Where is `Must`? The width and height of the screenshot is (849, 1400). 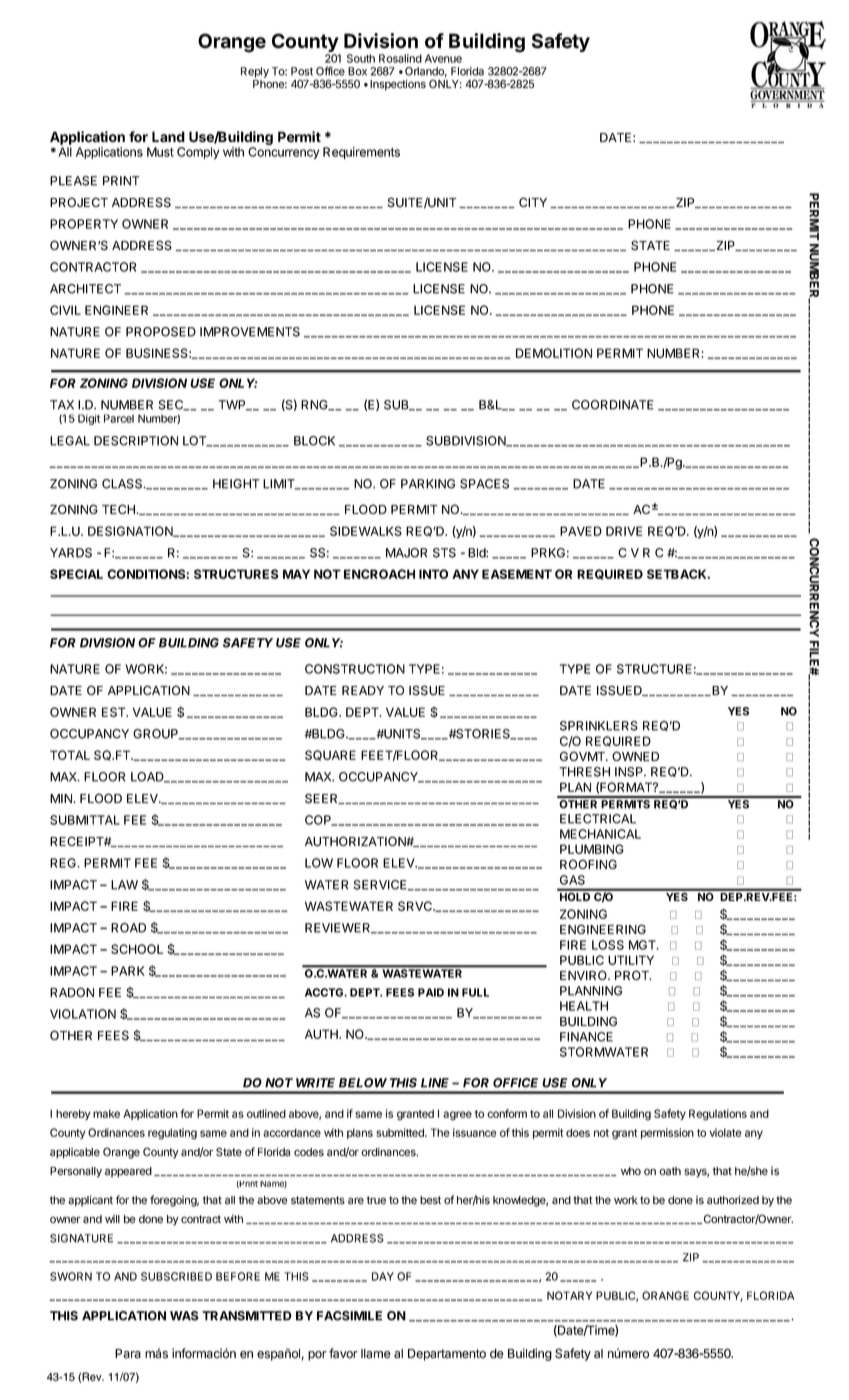 Must is located at coordinates (160, 152).
